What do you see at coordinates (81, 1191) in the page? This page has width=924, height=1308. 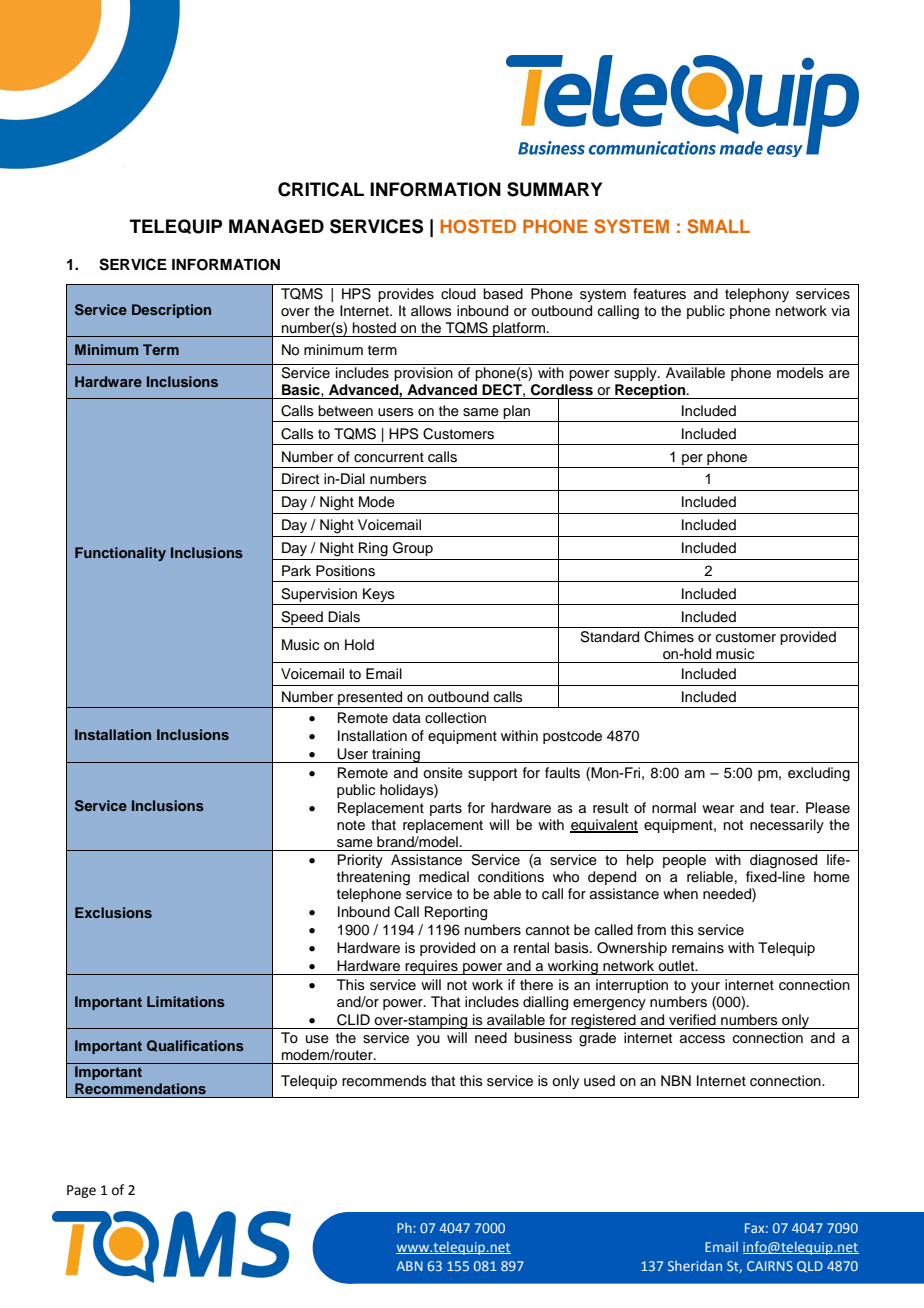 I see `Page` at bounding box center [81, 1191].
